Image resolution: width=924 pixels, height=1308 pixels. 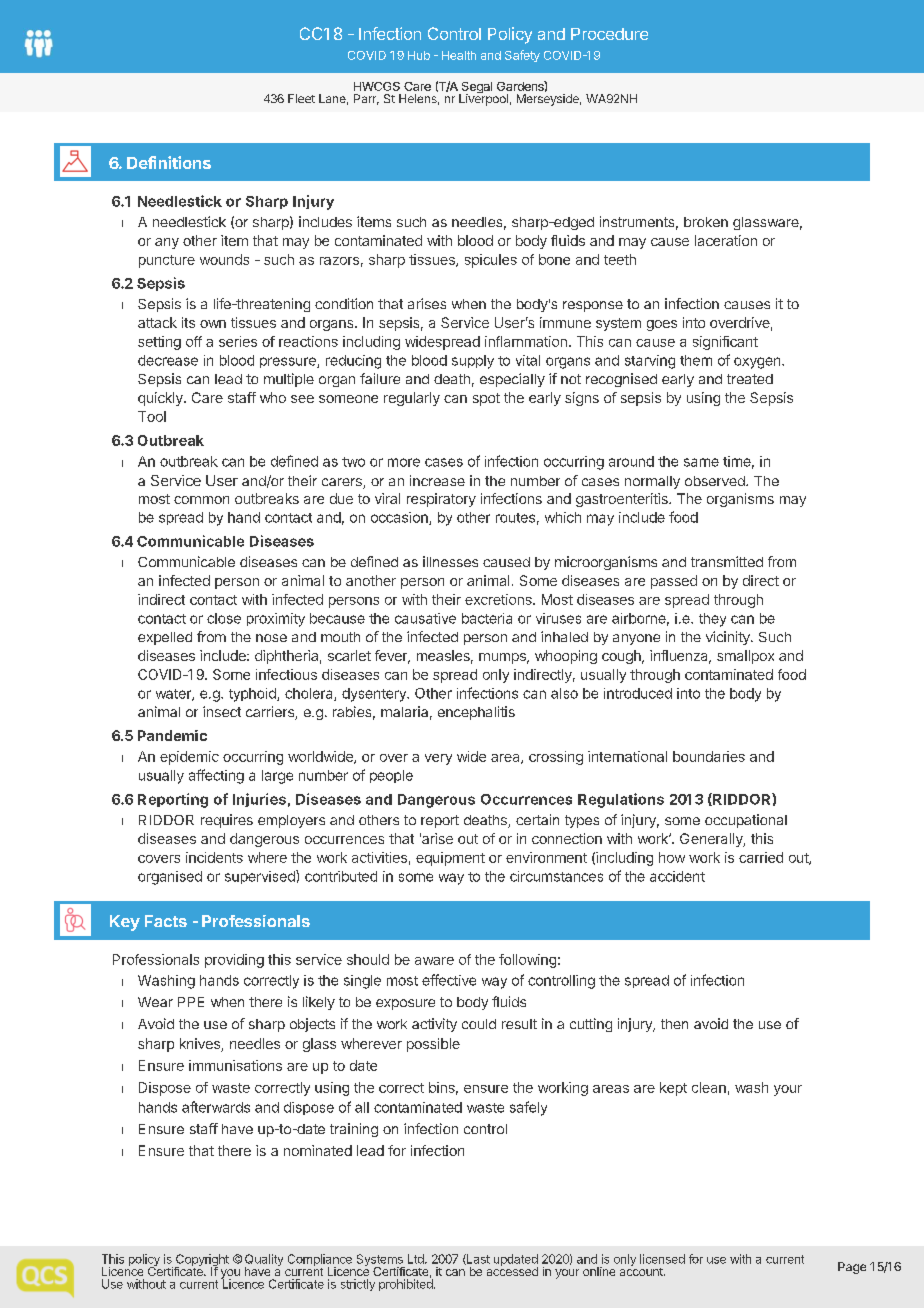 I want to click on providing, so click(x=234, y=961).
